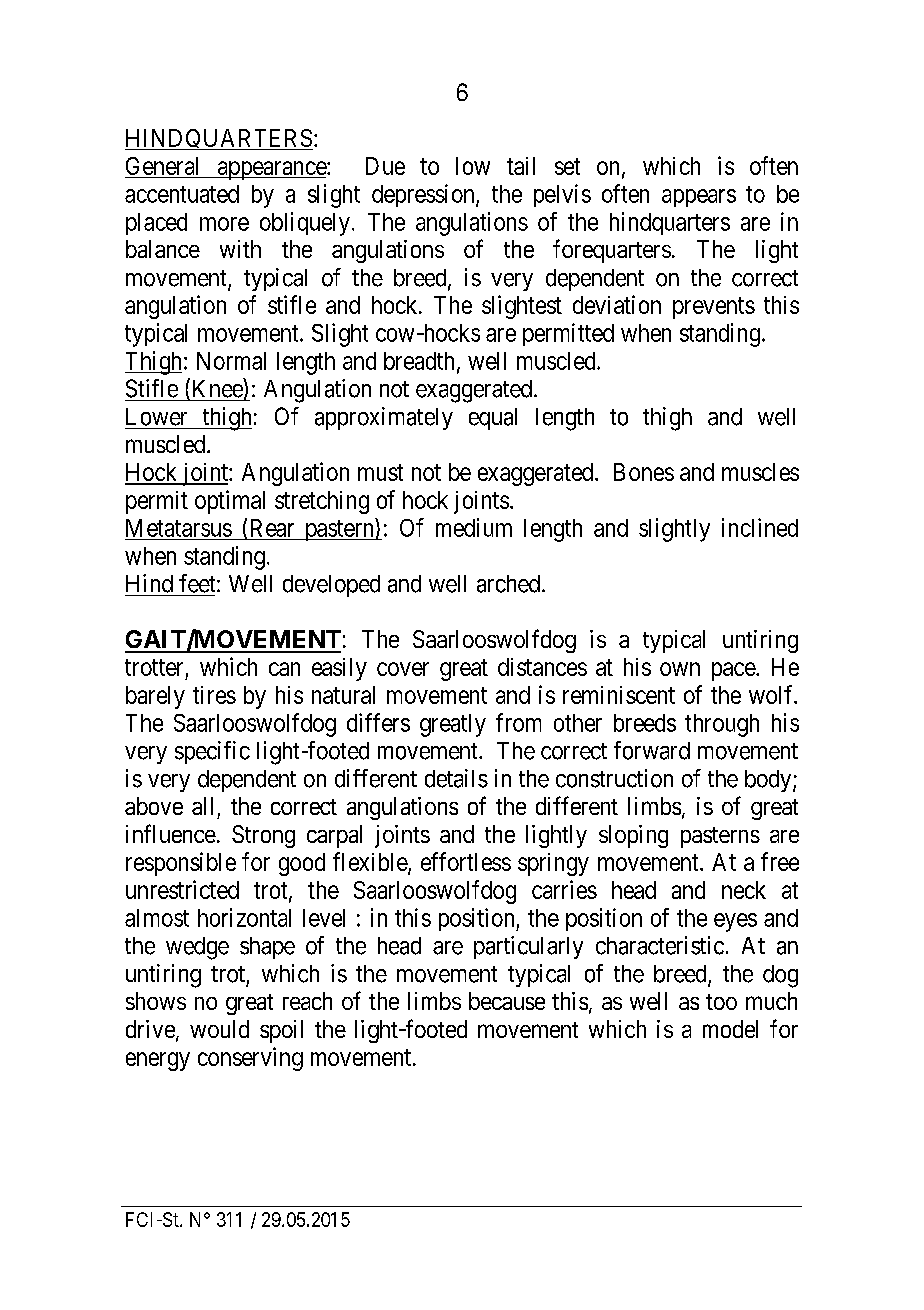 The image size is (924, 1310). Describe the element at coordinates (730, 1029) in the screenshot. I see `model` at that location.
